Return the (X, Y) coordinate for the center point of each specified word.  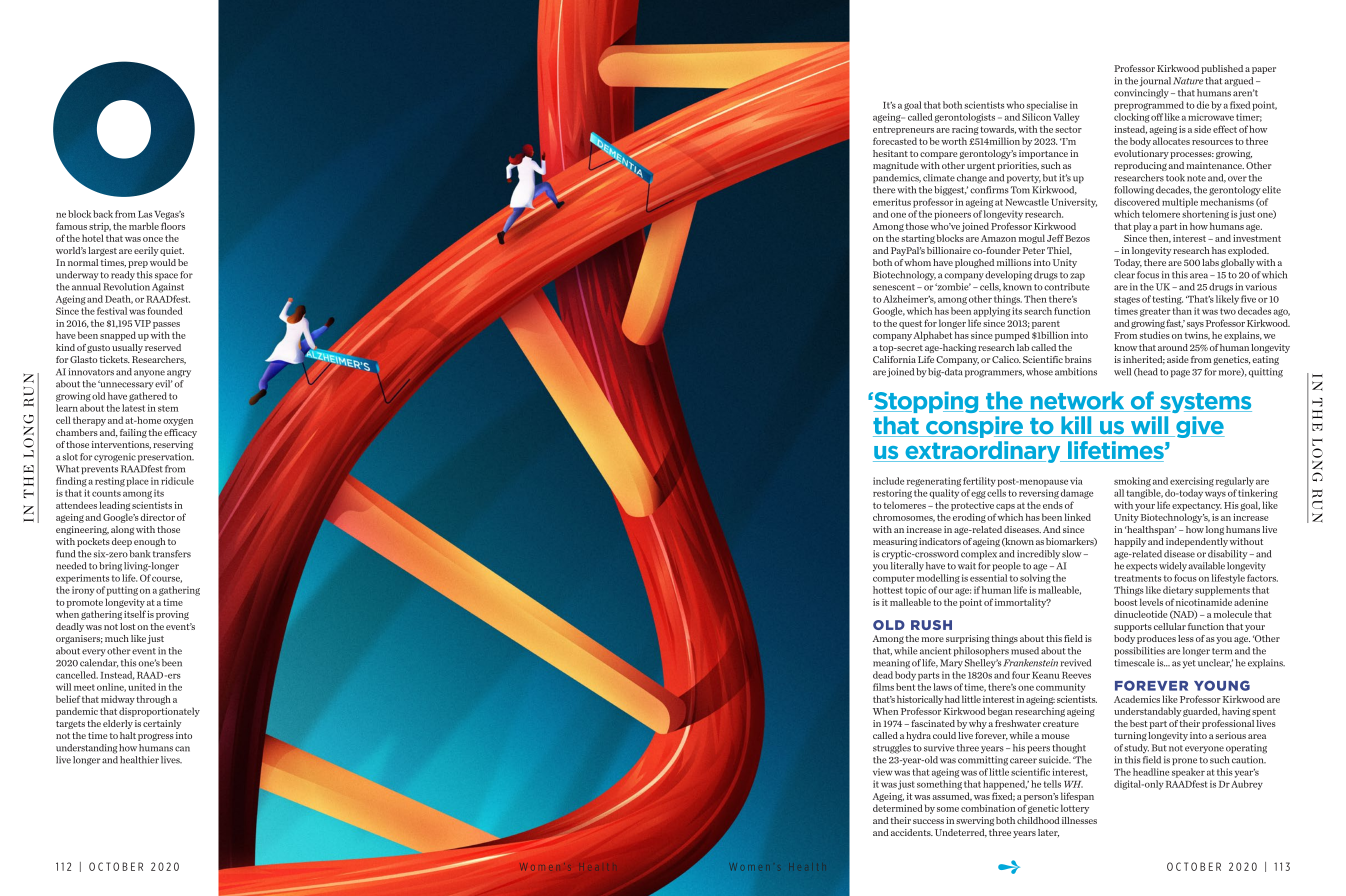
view (883, 772)
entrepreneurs (903, 130)
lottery (1075, 809)
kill (1076, 426)
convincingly (1141, 94)
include (888, 481)
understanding (87, 749)
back (103, 214)
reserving (173, 445)
